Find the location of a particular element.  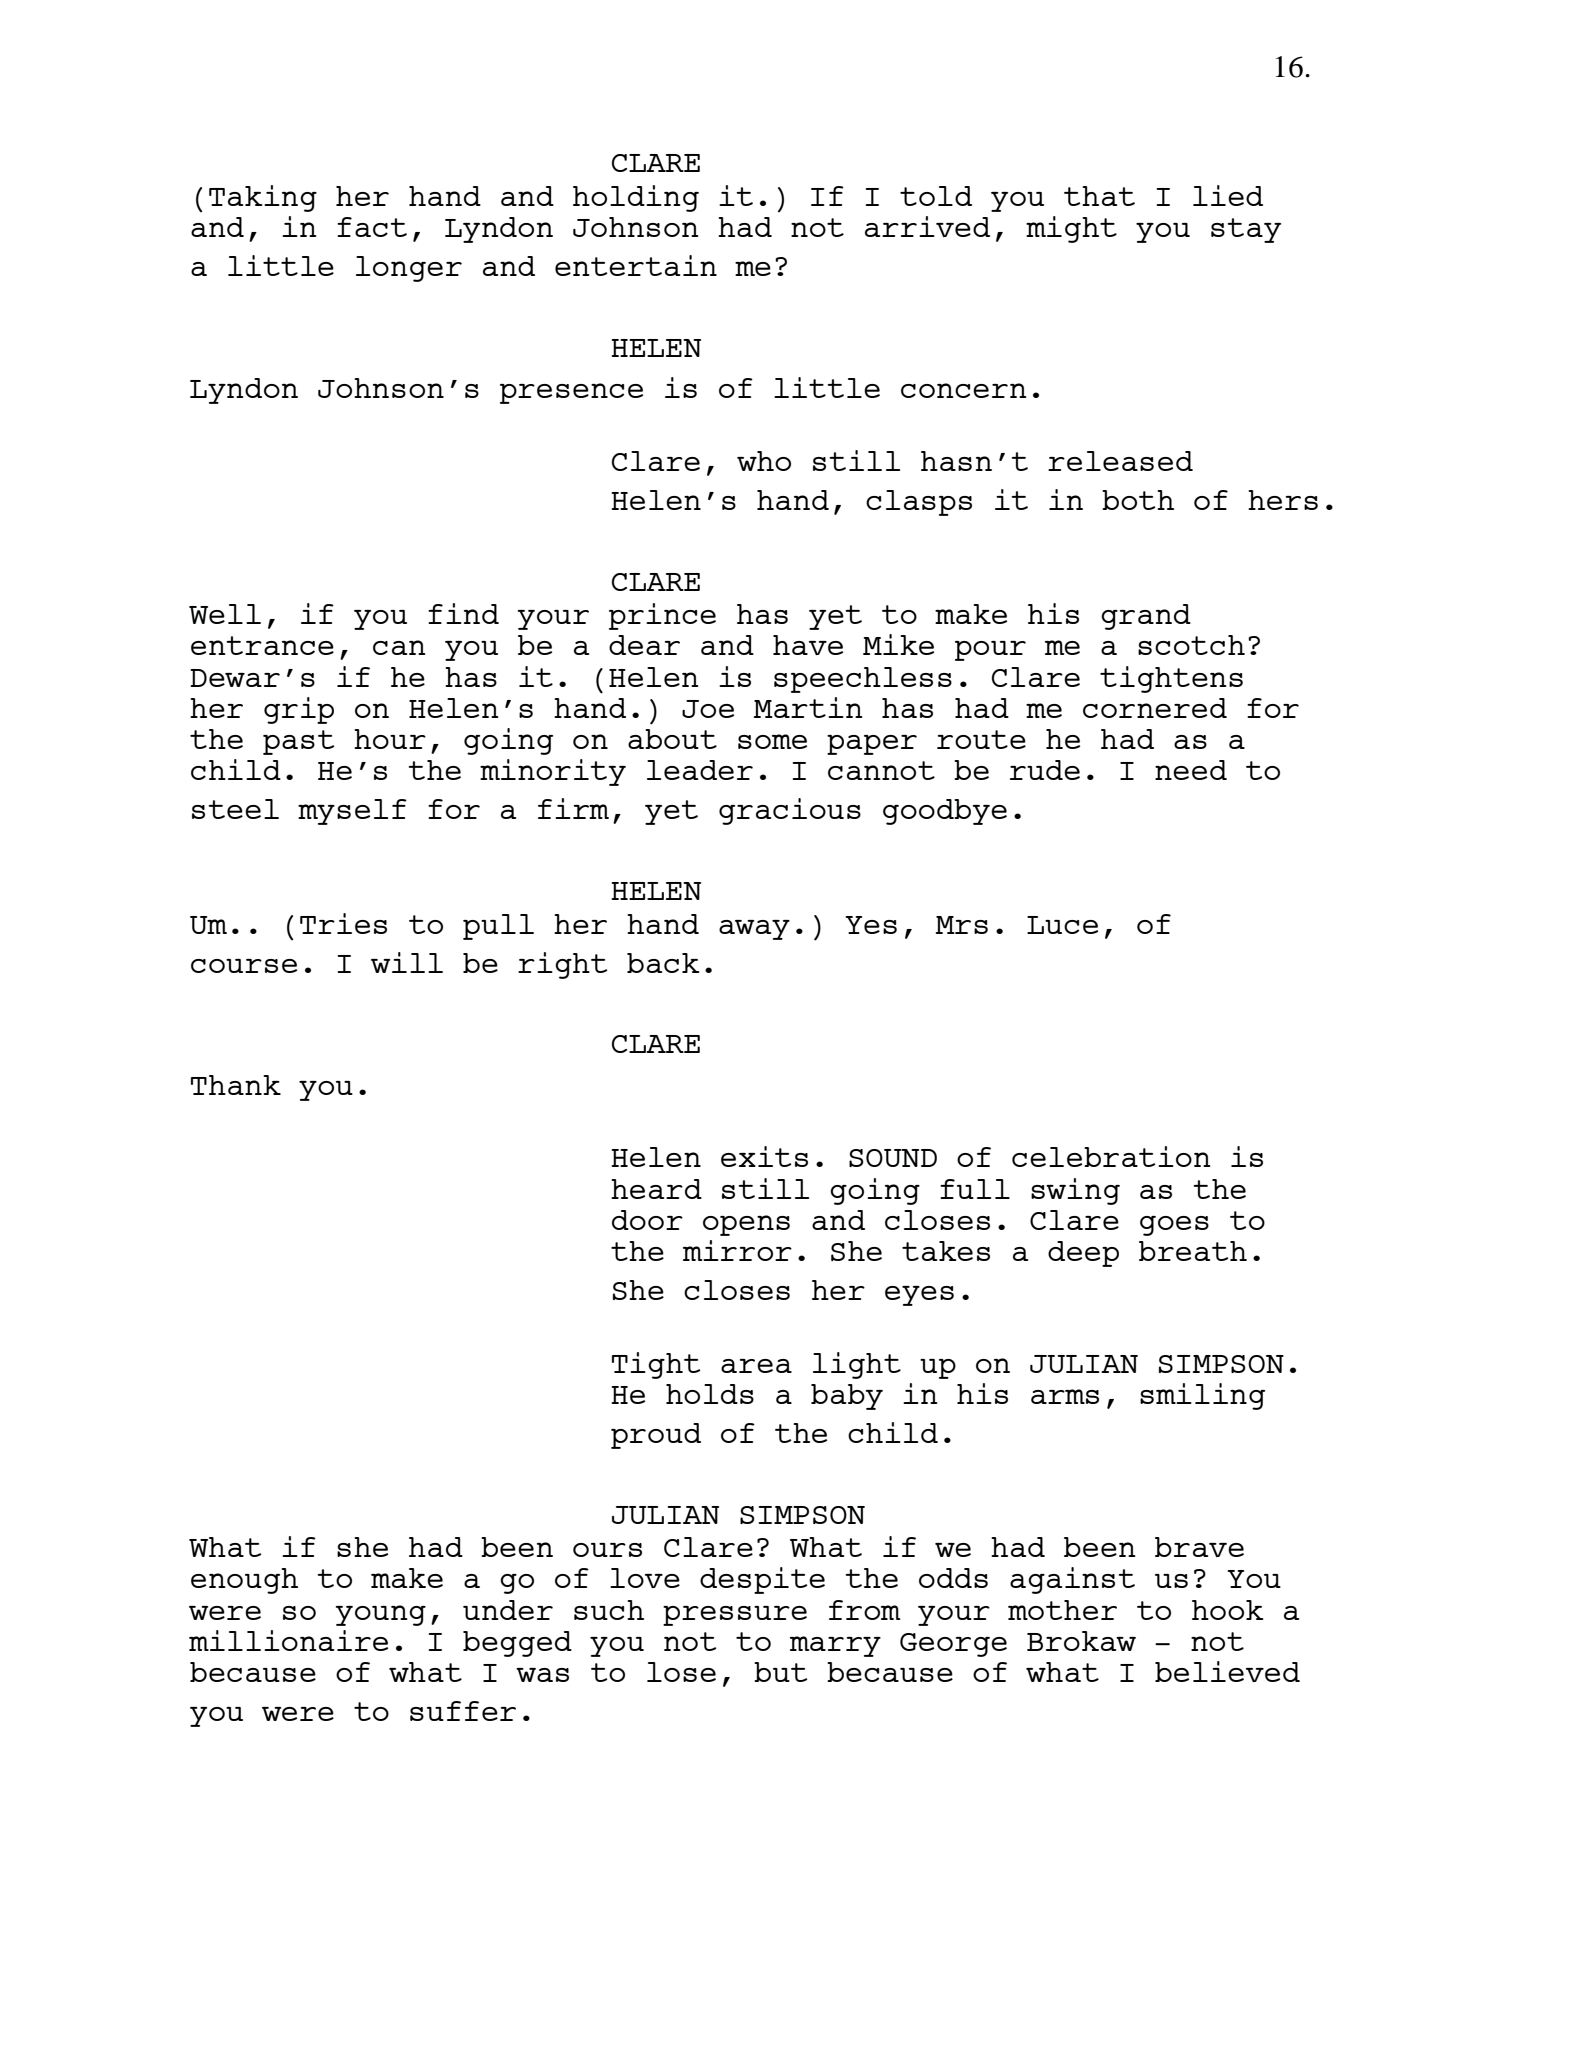

fact is located at coordinates (372, 227).
